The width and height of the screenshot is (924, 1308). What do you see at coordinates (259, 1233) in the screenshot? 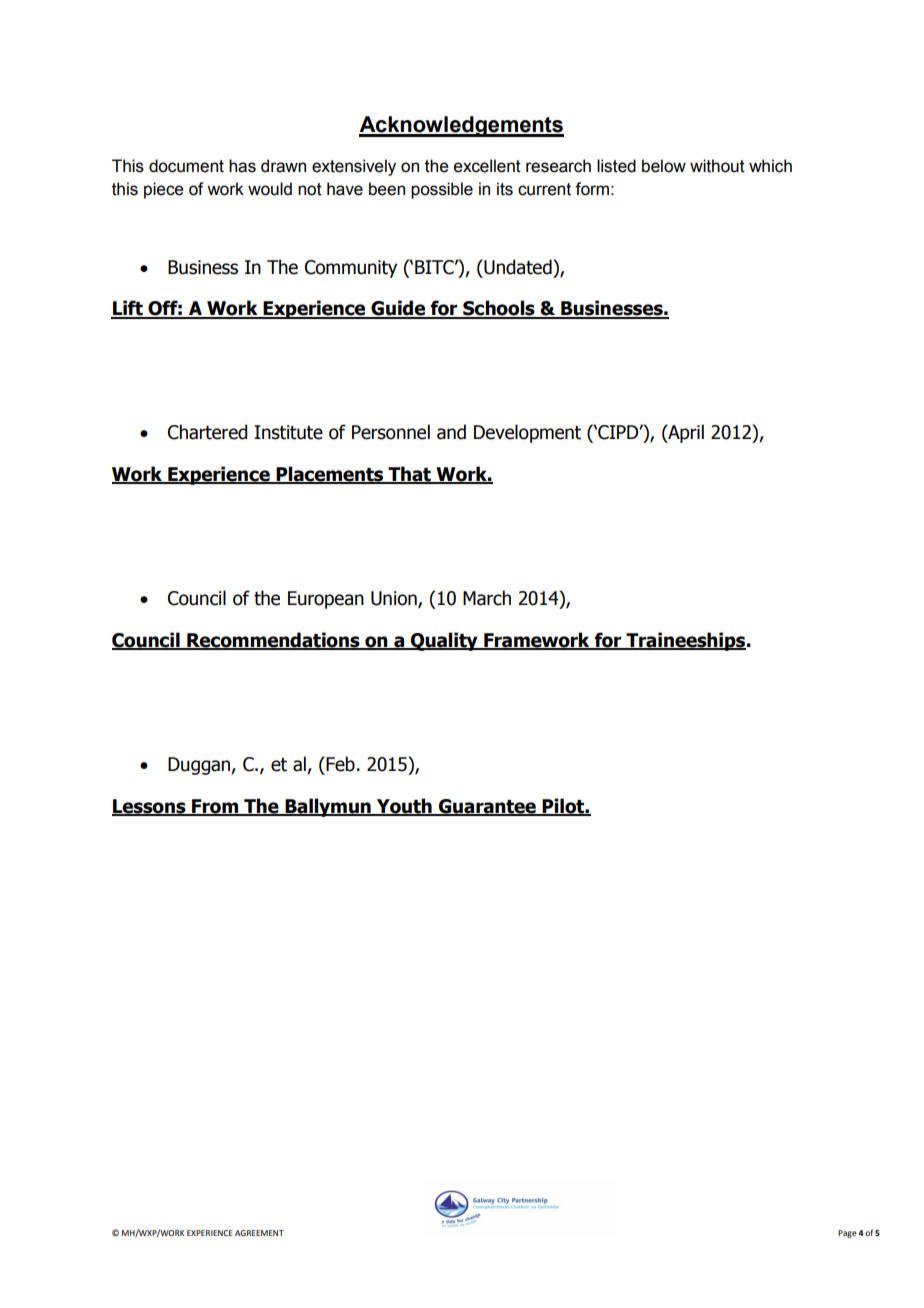
I see `AGREEMENT` at bounding box center [259, 1233].
